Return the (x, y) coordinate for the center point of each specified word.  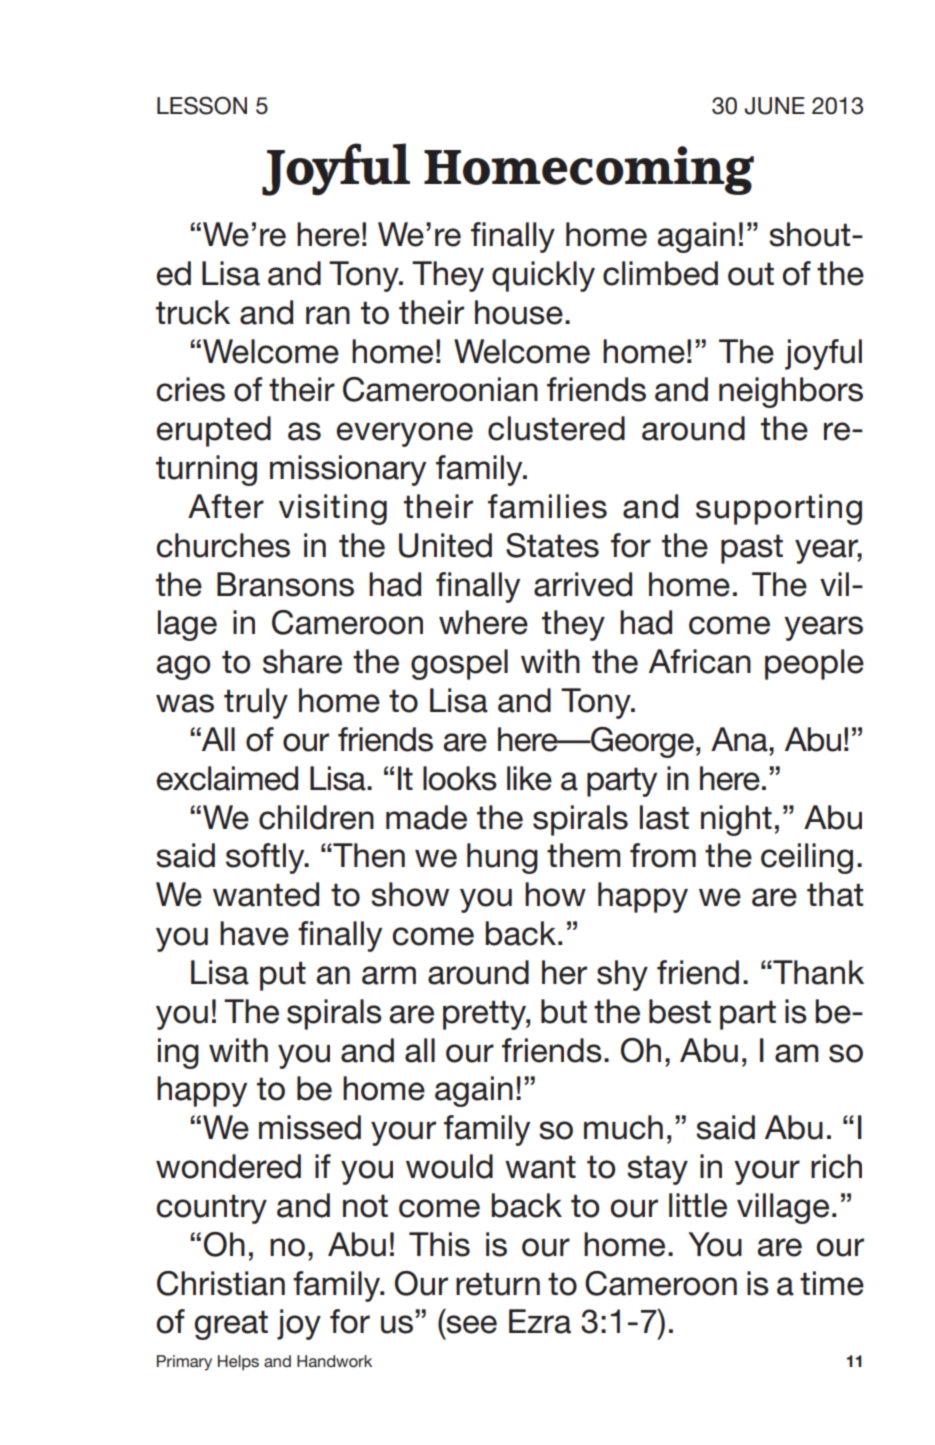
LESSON (202, 105)
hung (502, 858)
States (552, 545)
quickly (543, 276)
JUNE (774, 106)
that (835, 894)
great (231, 1325)
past (752, 549)
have (254, 933)
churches (223, 545)
